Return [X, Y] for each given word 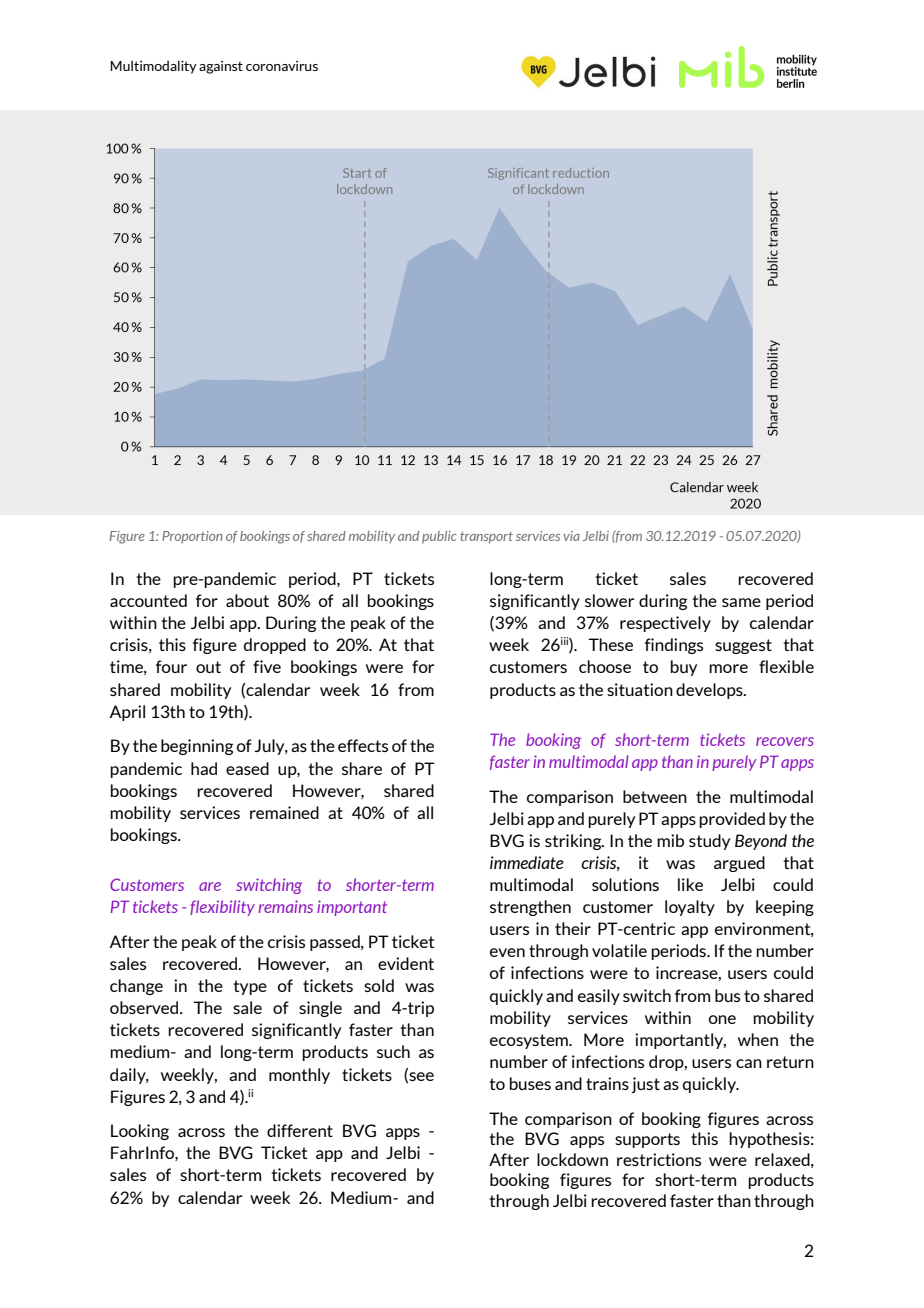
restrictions [659, 1159]
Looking [140, 1132]
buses [530, 1083]
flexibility [222, 908]
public [439, 537]
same [741, 602]
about [247, 600]
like [690, 884]
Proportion [192, 537]
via [571, 536]
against [221, 67]
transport [486, 538]
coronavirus [282, 66]
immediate [527, 862]
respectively [665, 624]
